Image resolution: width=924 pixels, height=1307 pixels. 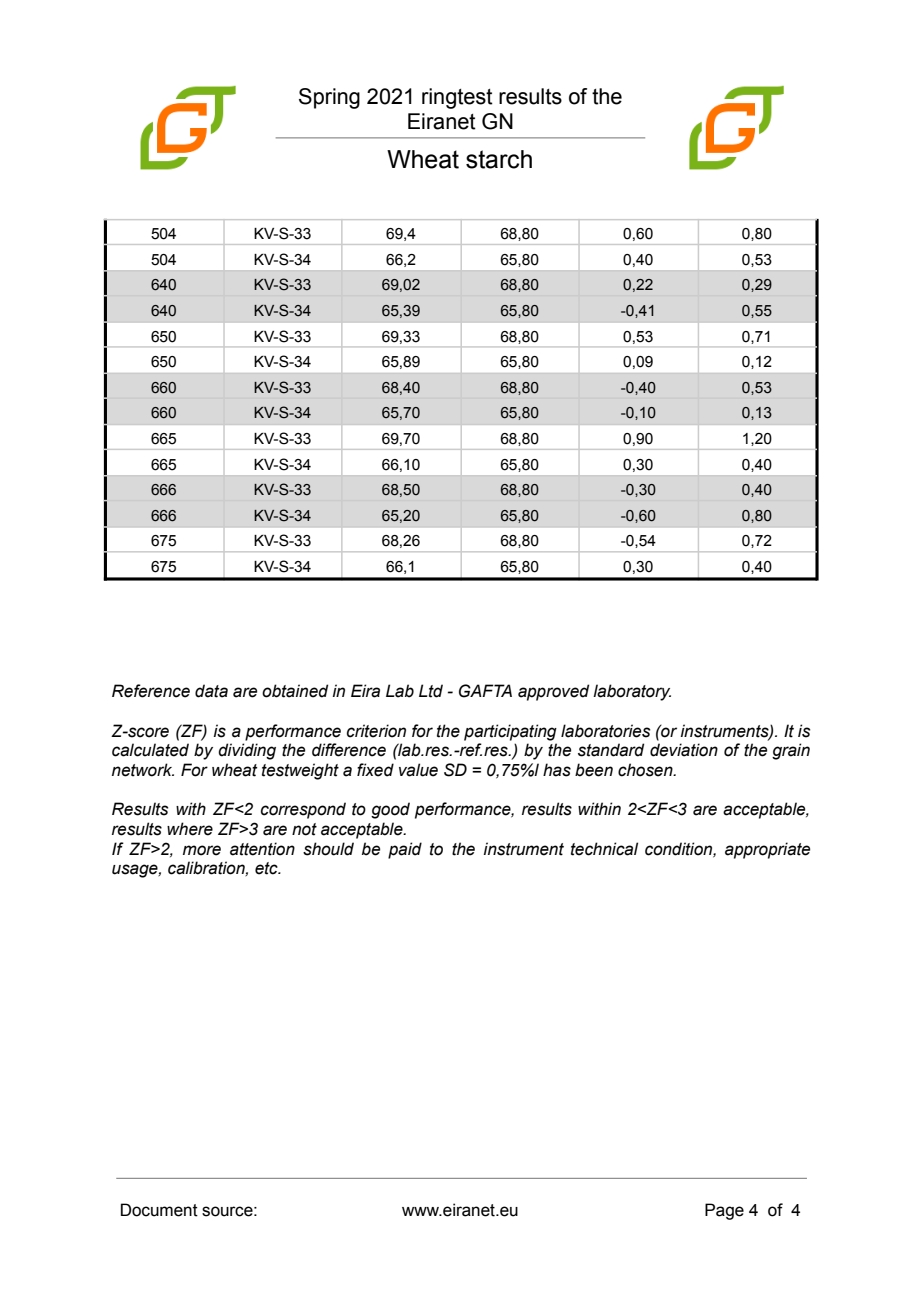 I want to click on etc, so click(x=267, y=868).
